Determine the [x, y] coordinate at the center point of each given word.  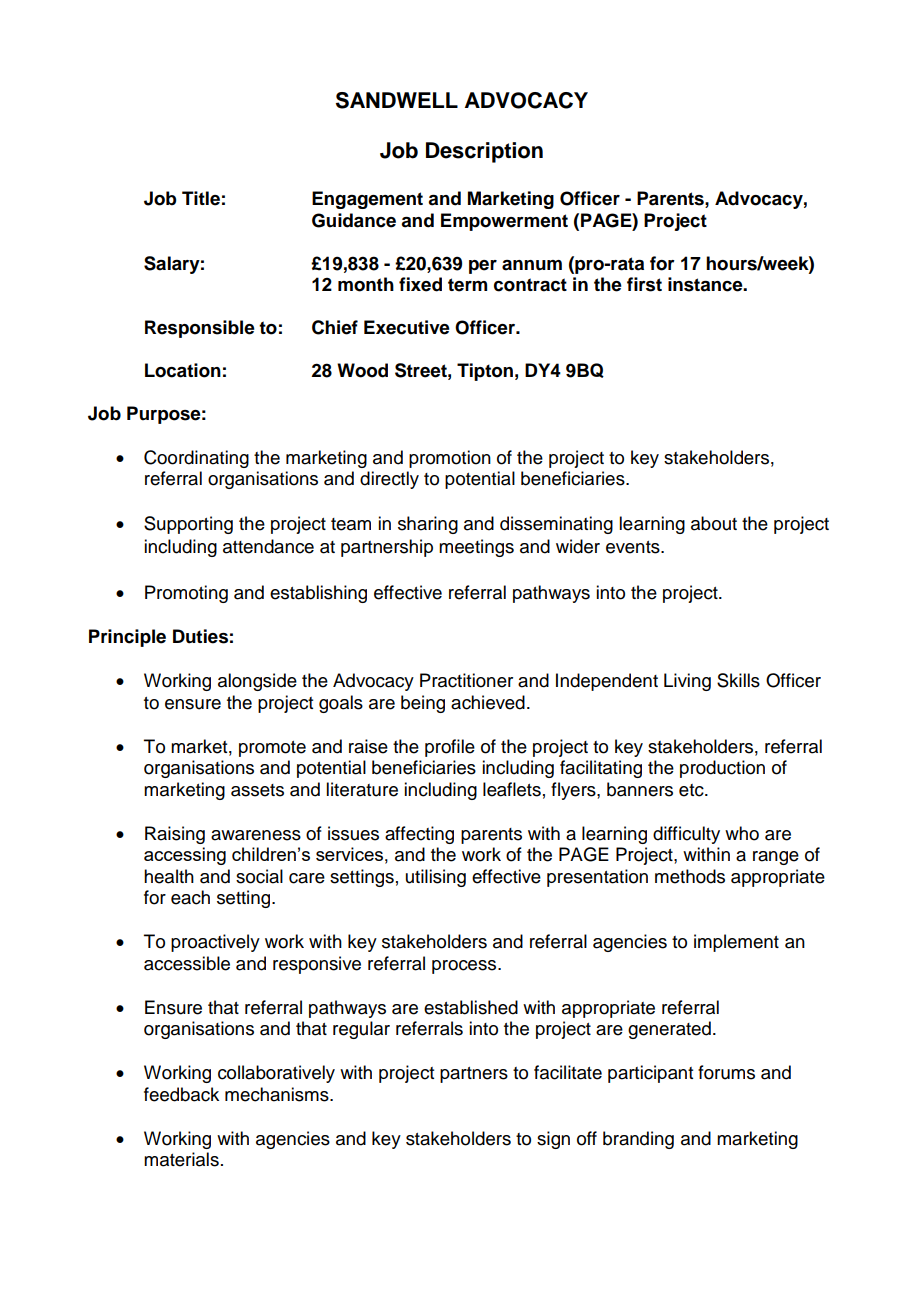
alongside [257, 682]
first [644, 284]
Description [484, 152]
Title [201, 198]
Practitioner [466, 680]
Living [687, 682]
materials [181, 1159]
